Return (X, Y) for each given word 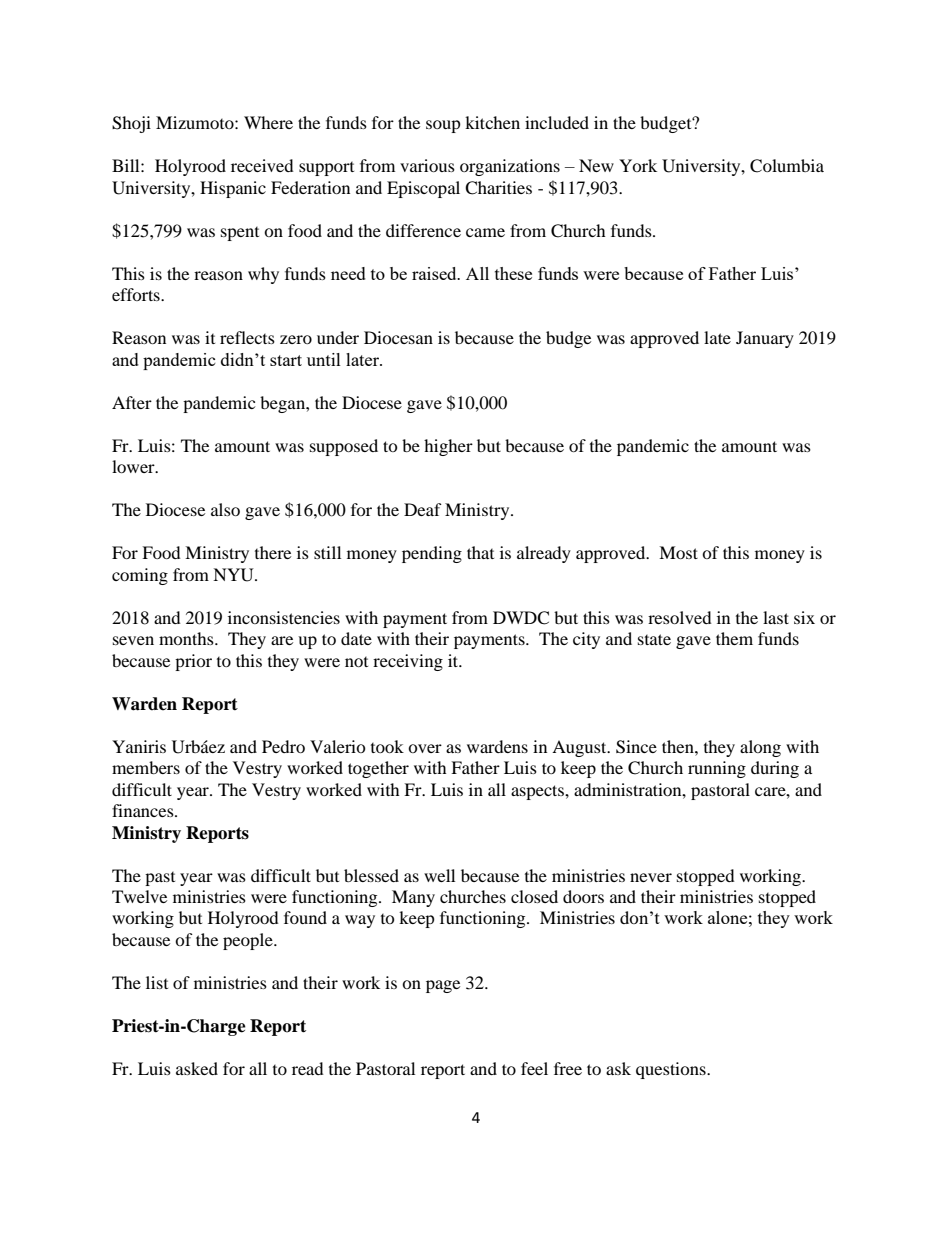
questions (672, 1070)
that (480, 552)
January (765, 339)
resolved (680, 617)
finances (144, 810)
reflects (247, 337)
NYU (234, 575)
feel (534, 1068)
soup (443, 126)
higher (448, 447)
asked (197, 1068)
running (717, 769)
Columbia (787, 166)
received (262, 165)
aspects (538, 792)
